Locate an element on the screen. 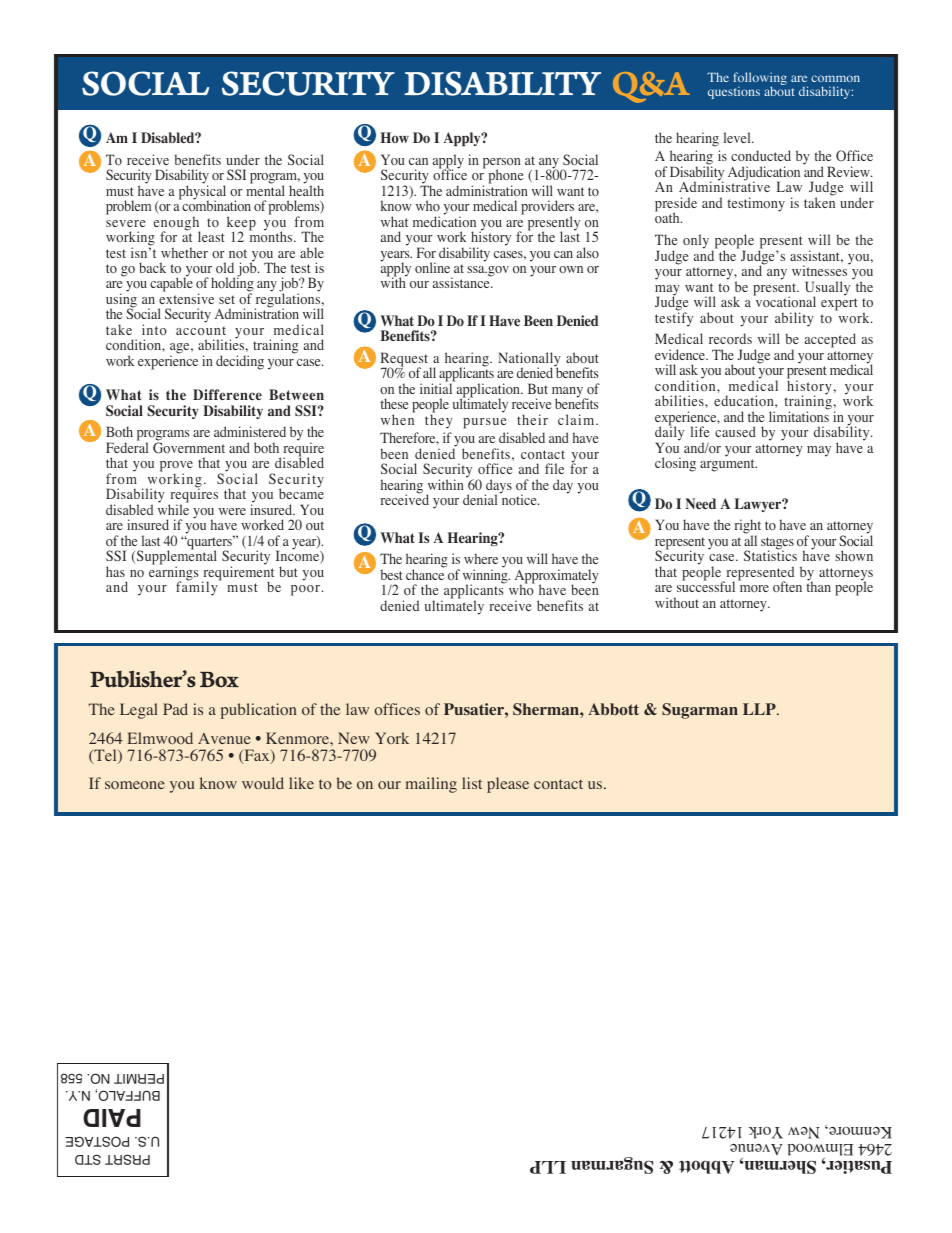 Image resolution: width=952 pixels, height=1233 pixels. often is located at coordinates (787, 586).
